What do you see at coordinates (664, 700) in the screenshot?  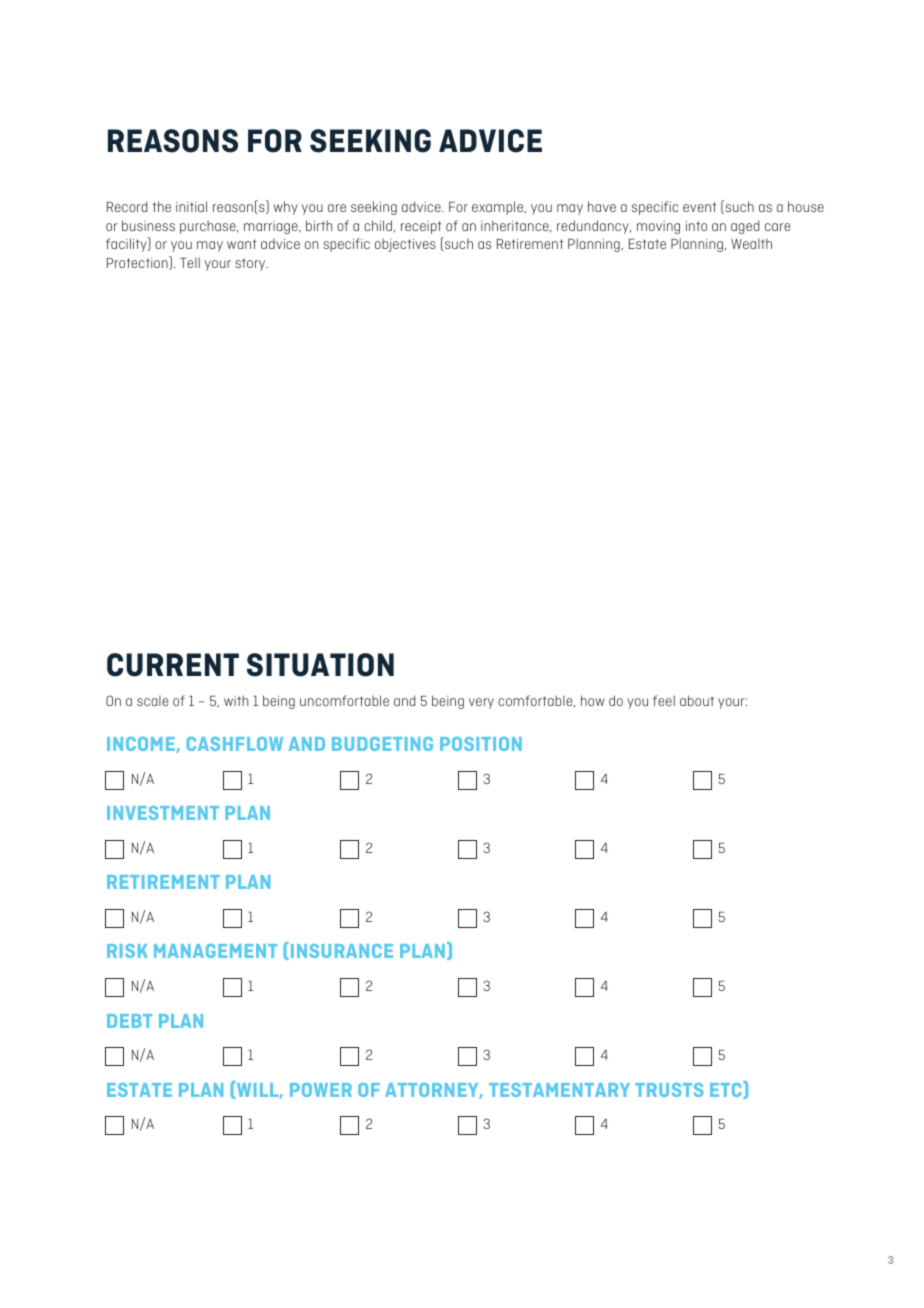 I see `feel` at bounding box center [664, 700].
